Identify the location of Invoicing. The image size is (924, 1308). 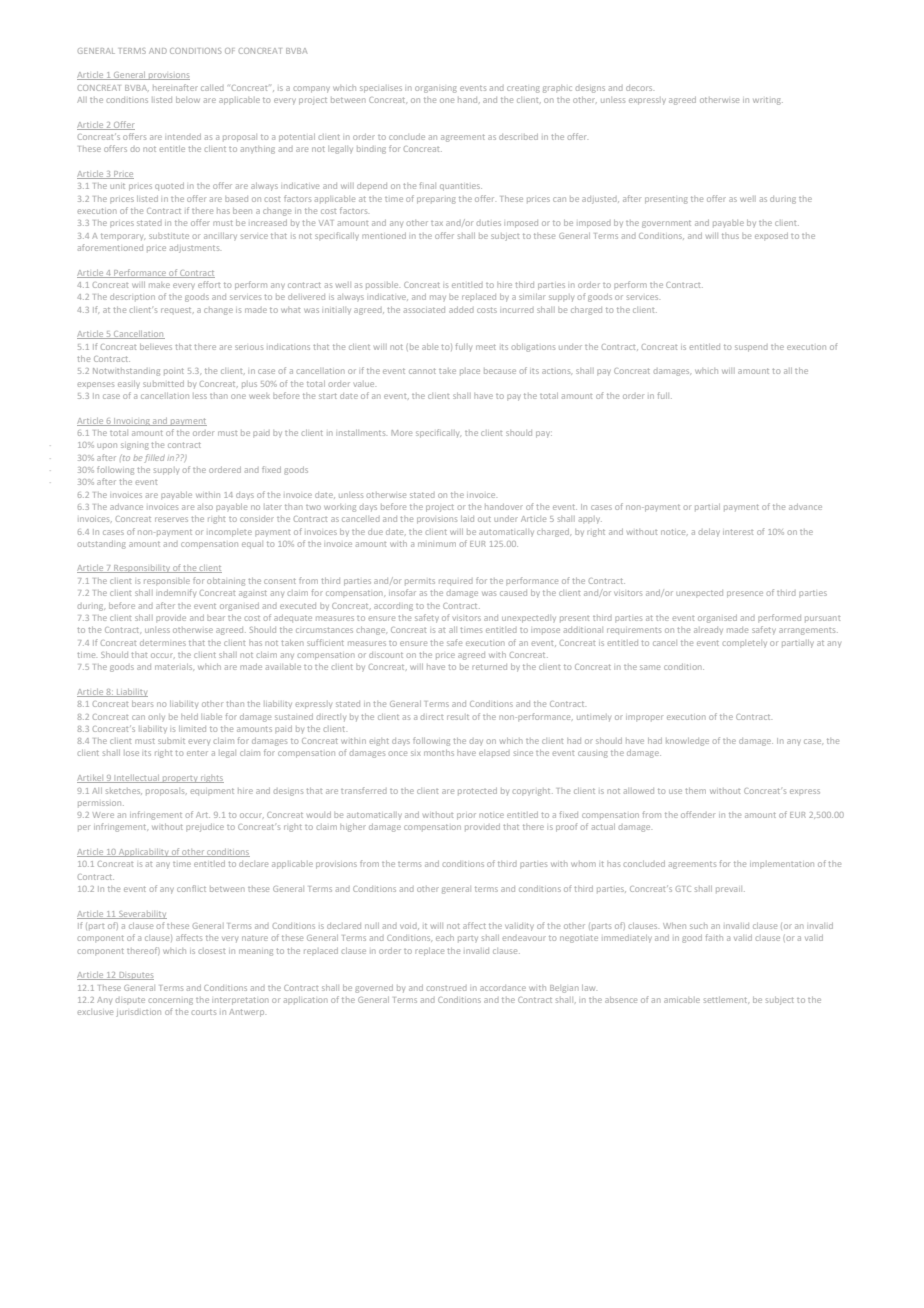
(132, 422).
